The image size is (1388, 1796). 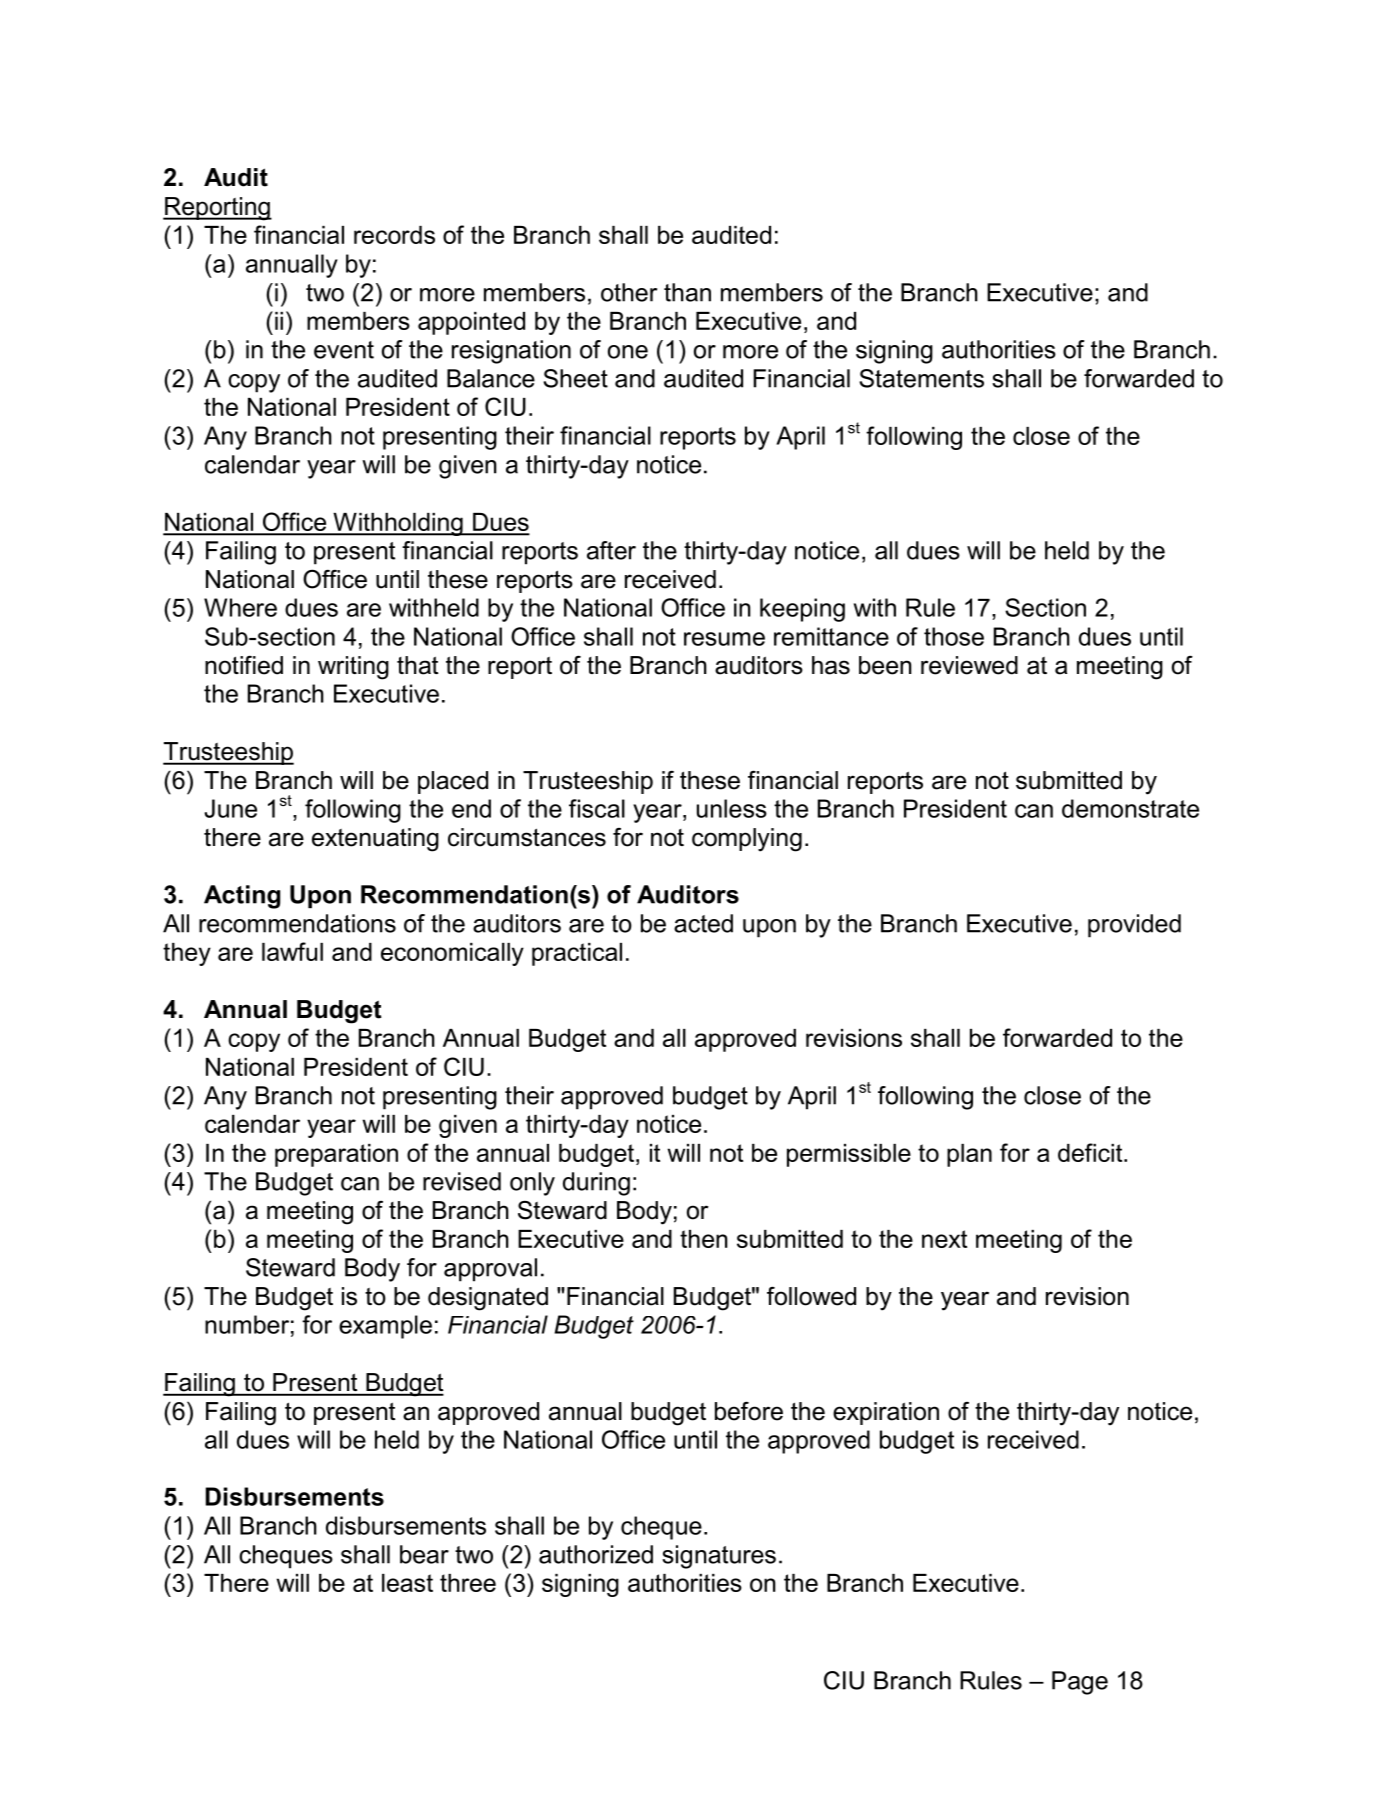 What do you see at coordinates (687, 292) in the page?
I see `than` at bounding box center [687, 292].
